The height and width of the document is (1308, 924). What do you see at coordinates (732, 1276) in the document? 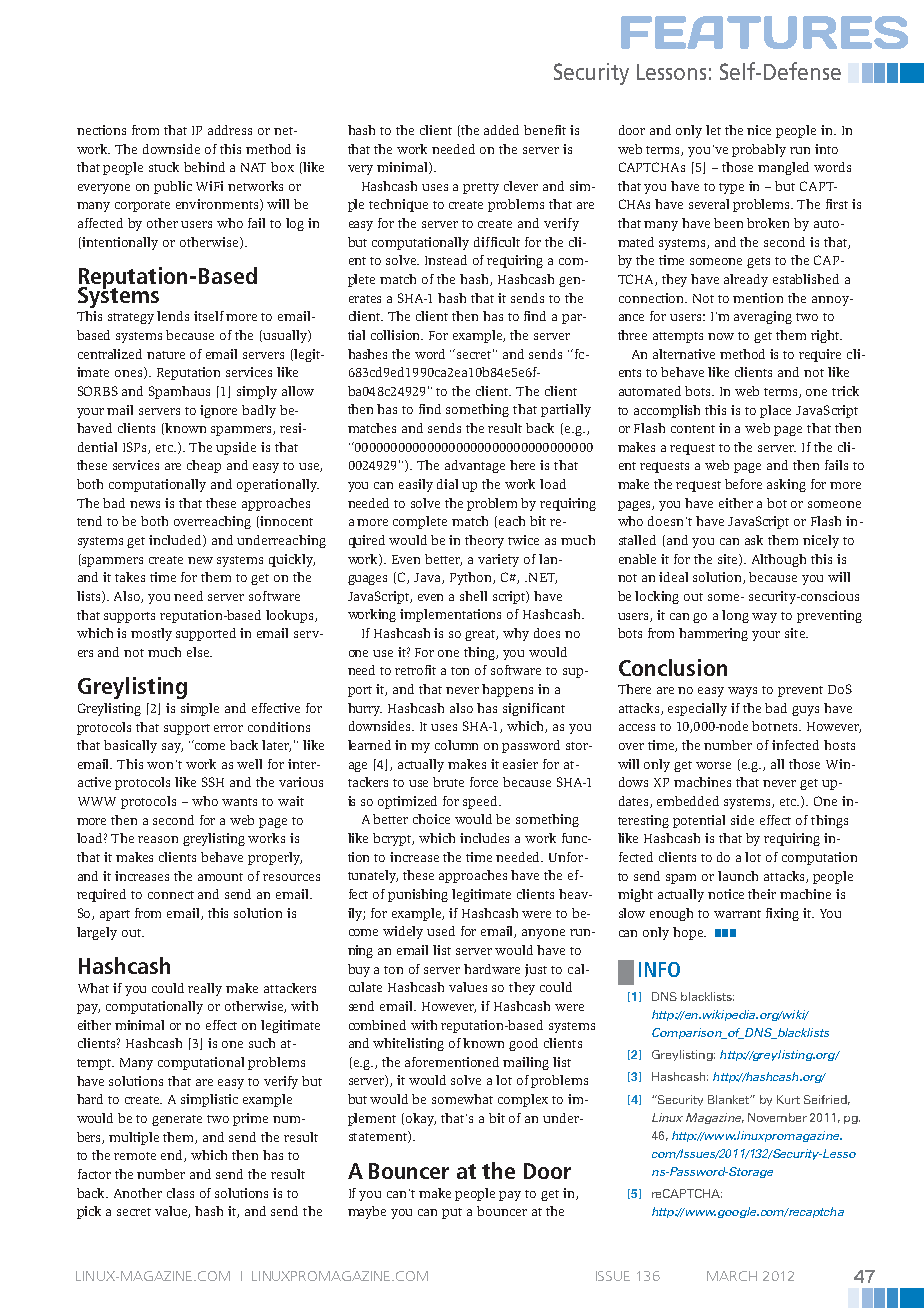
I see `March` at bounding box center [732, 1276].
